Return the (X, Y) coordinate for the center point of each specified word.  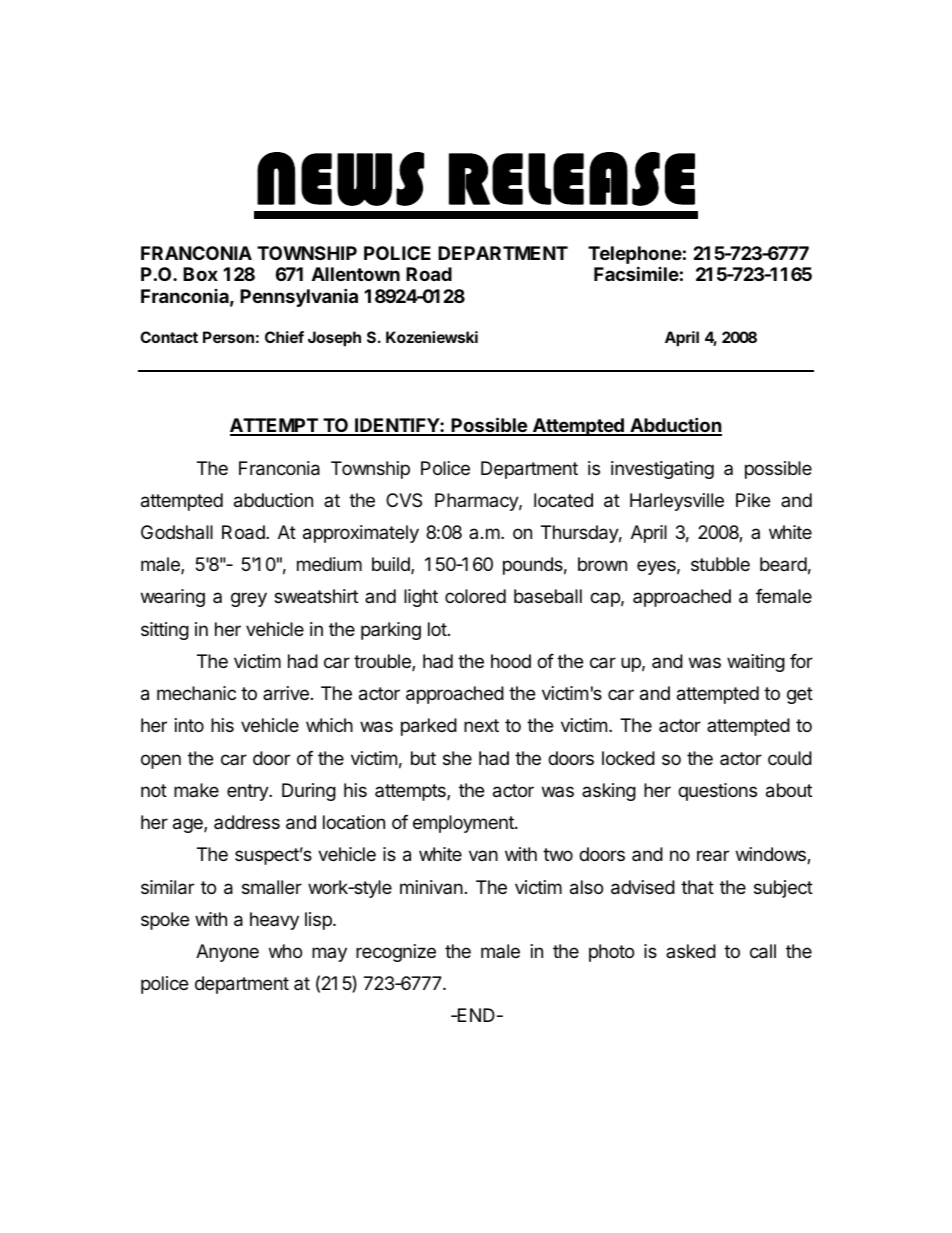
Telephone (635, 255)
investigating (662, 470)
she (457, 758)
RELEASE (572, 179)
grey (249, 599)
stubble (720, 564)
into (189, 725)
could (790, 758)
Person (228, 337)
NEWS (340, 179)
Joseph (334, 338)
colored (475, 596)
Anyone (227, 953)
